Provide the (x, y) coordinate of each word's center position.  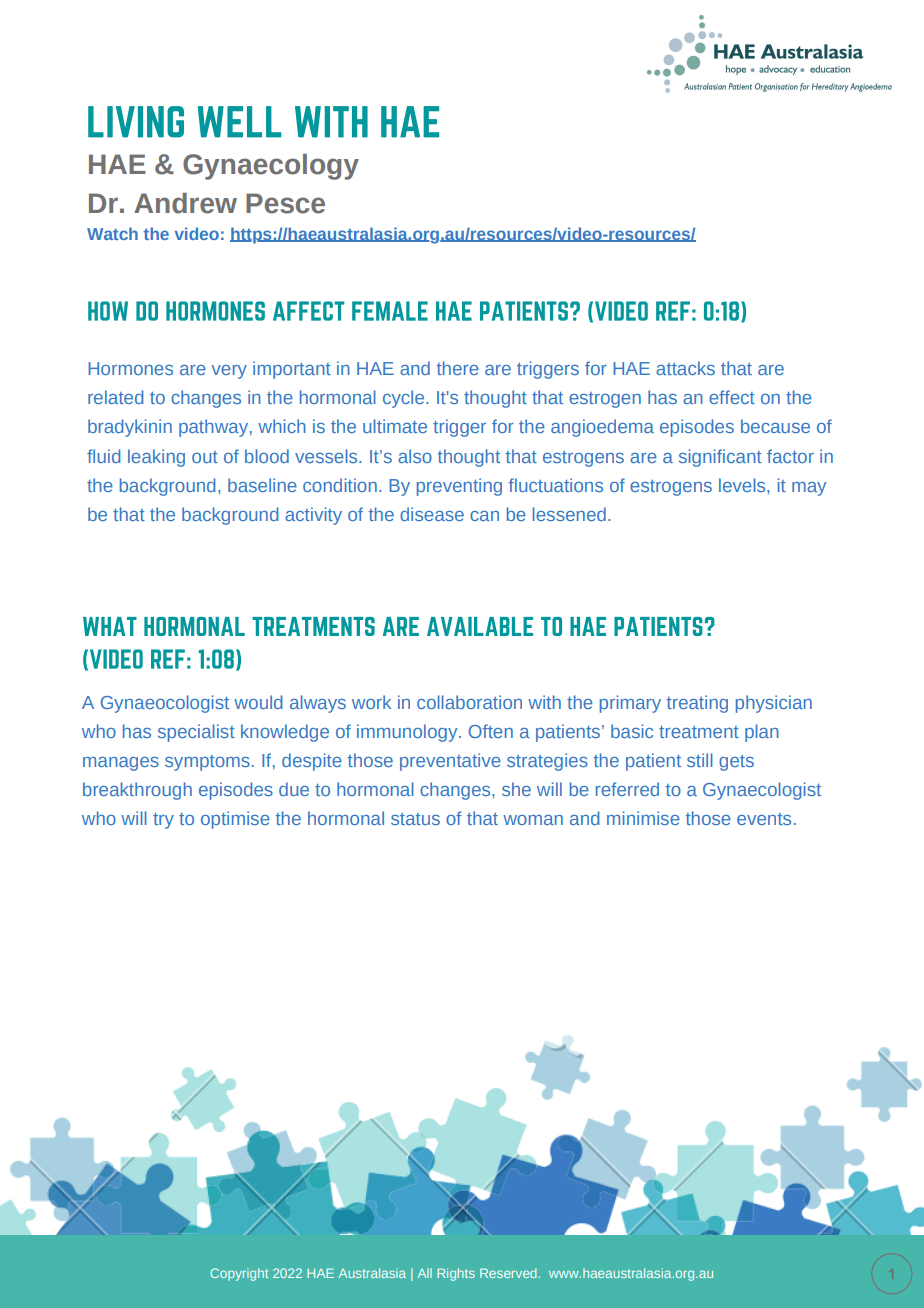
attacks (685, 368)
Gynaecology (271, 167)
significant (720, 458)
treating (697, 704)
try (163, 821)
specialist (196, 733)
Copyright (239, 1274)
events (764, 819)
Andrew (185, 203)
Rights (456, 1274)
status (415, 819)
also (415, 456)
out (205, 457)
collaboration (469, 702)
